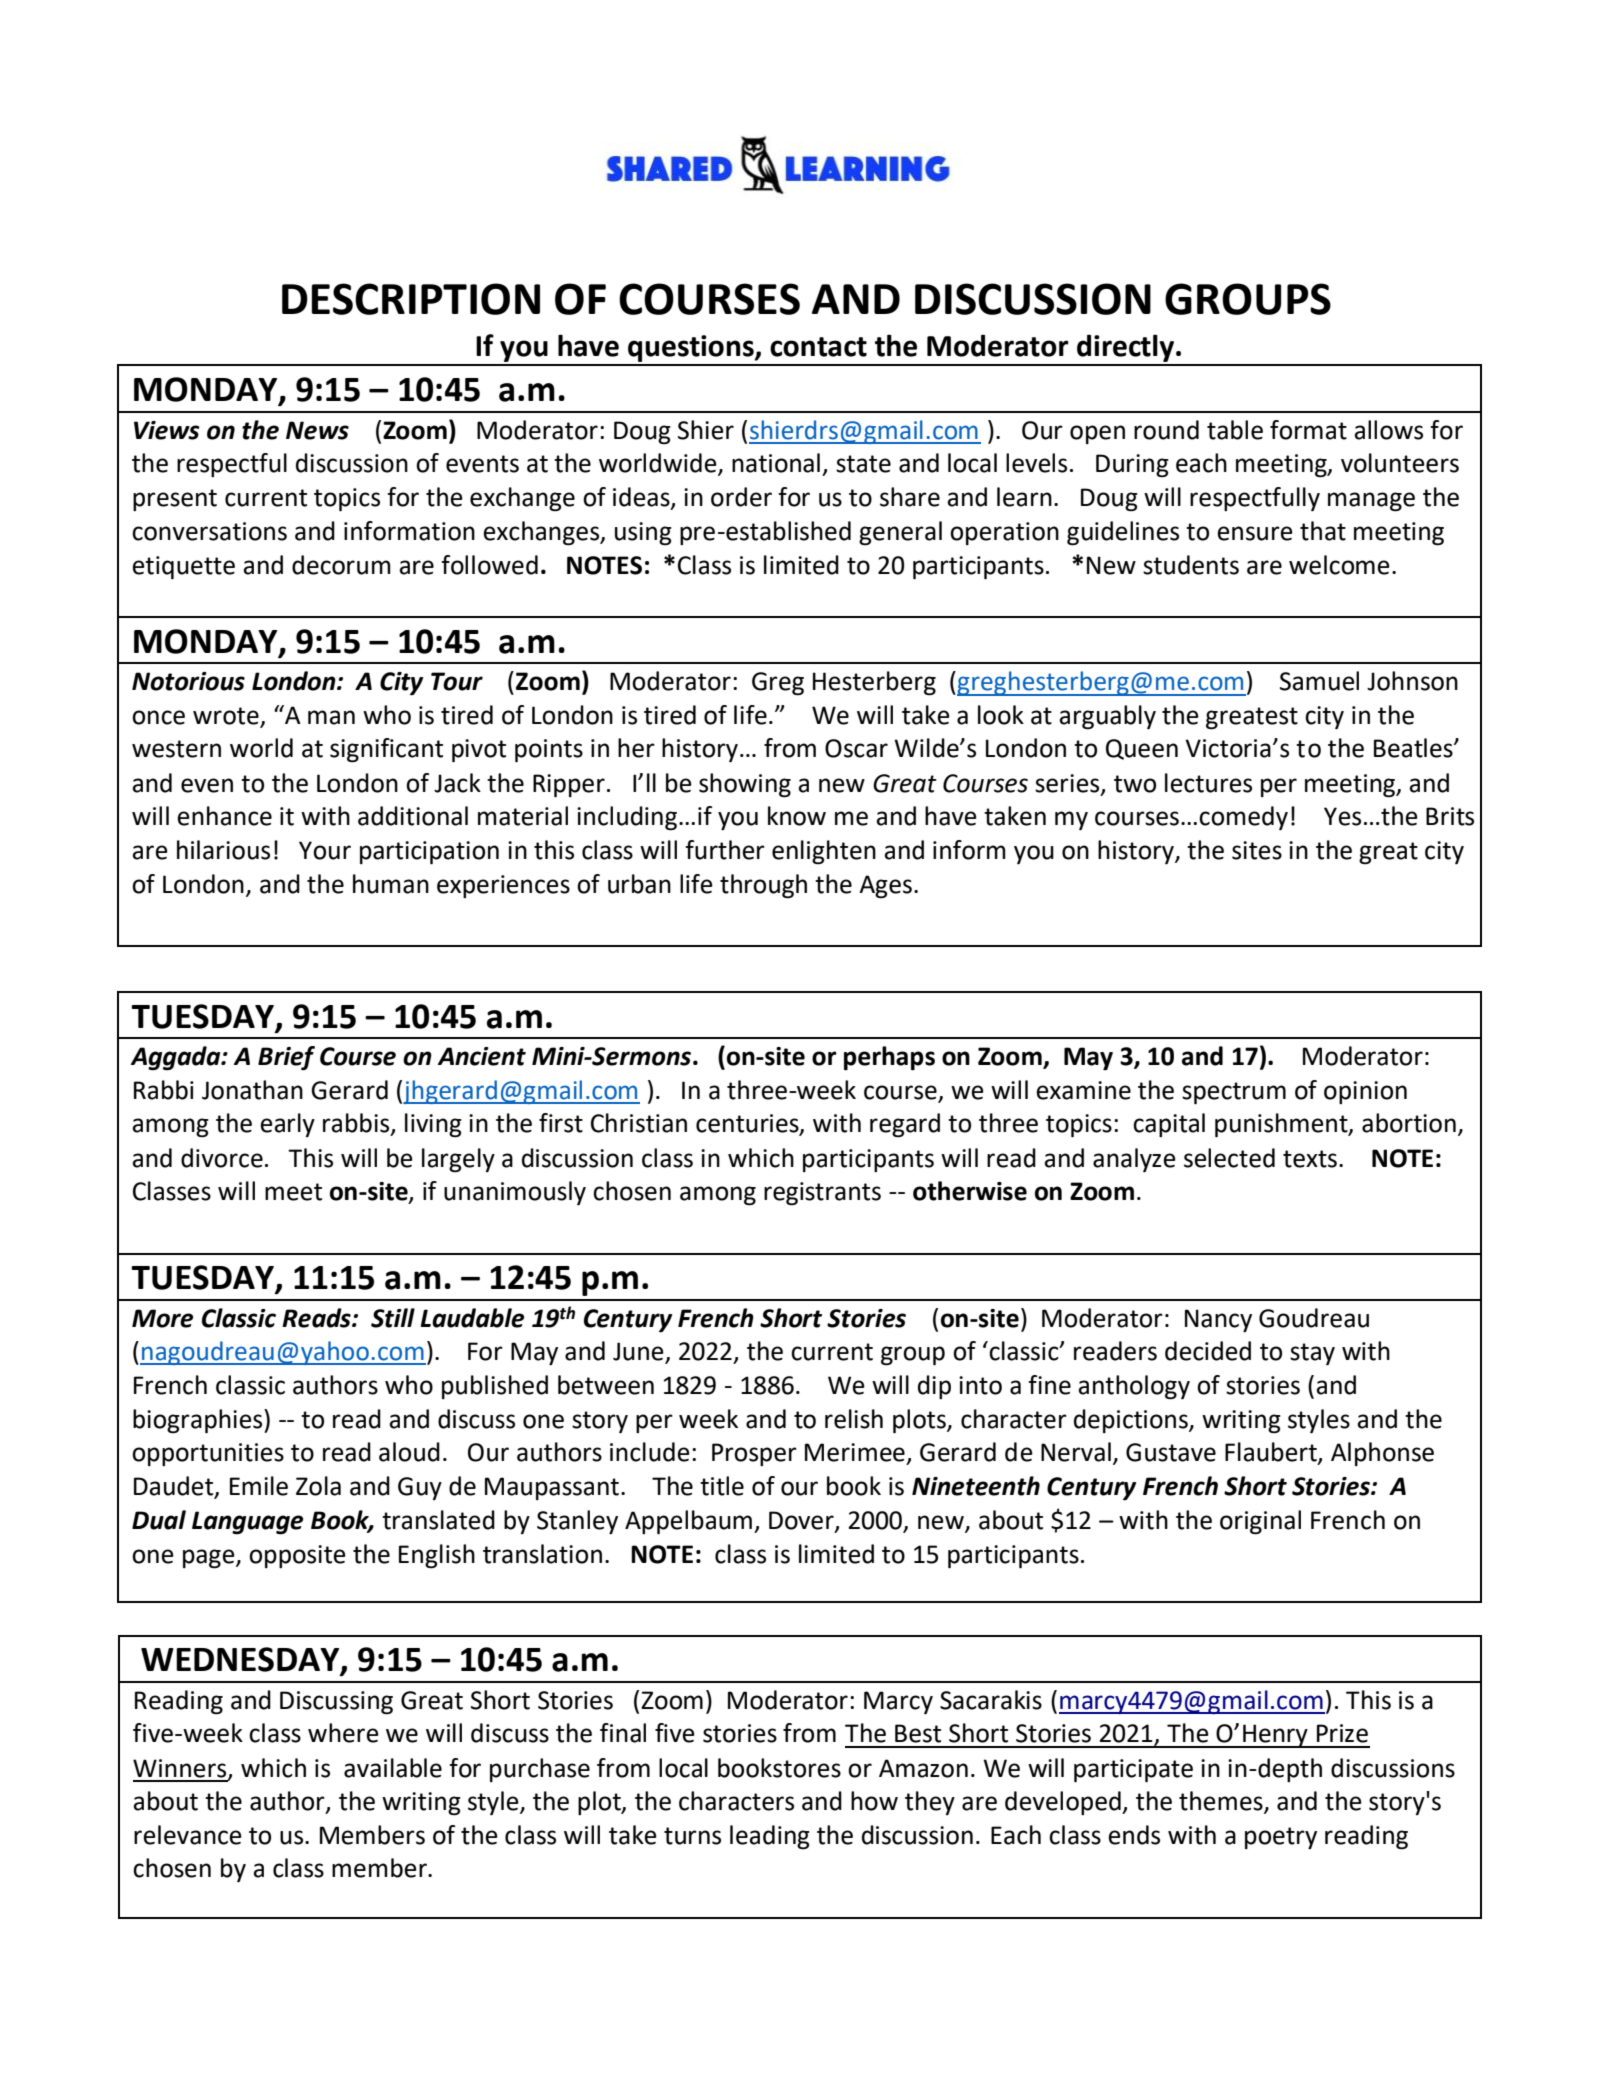 Image resolution: width=1611 pixels, height=2084 pixels. Describe the element at coordinates (227, 717) in the screenshot. I see `wrote` at that location.
